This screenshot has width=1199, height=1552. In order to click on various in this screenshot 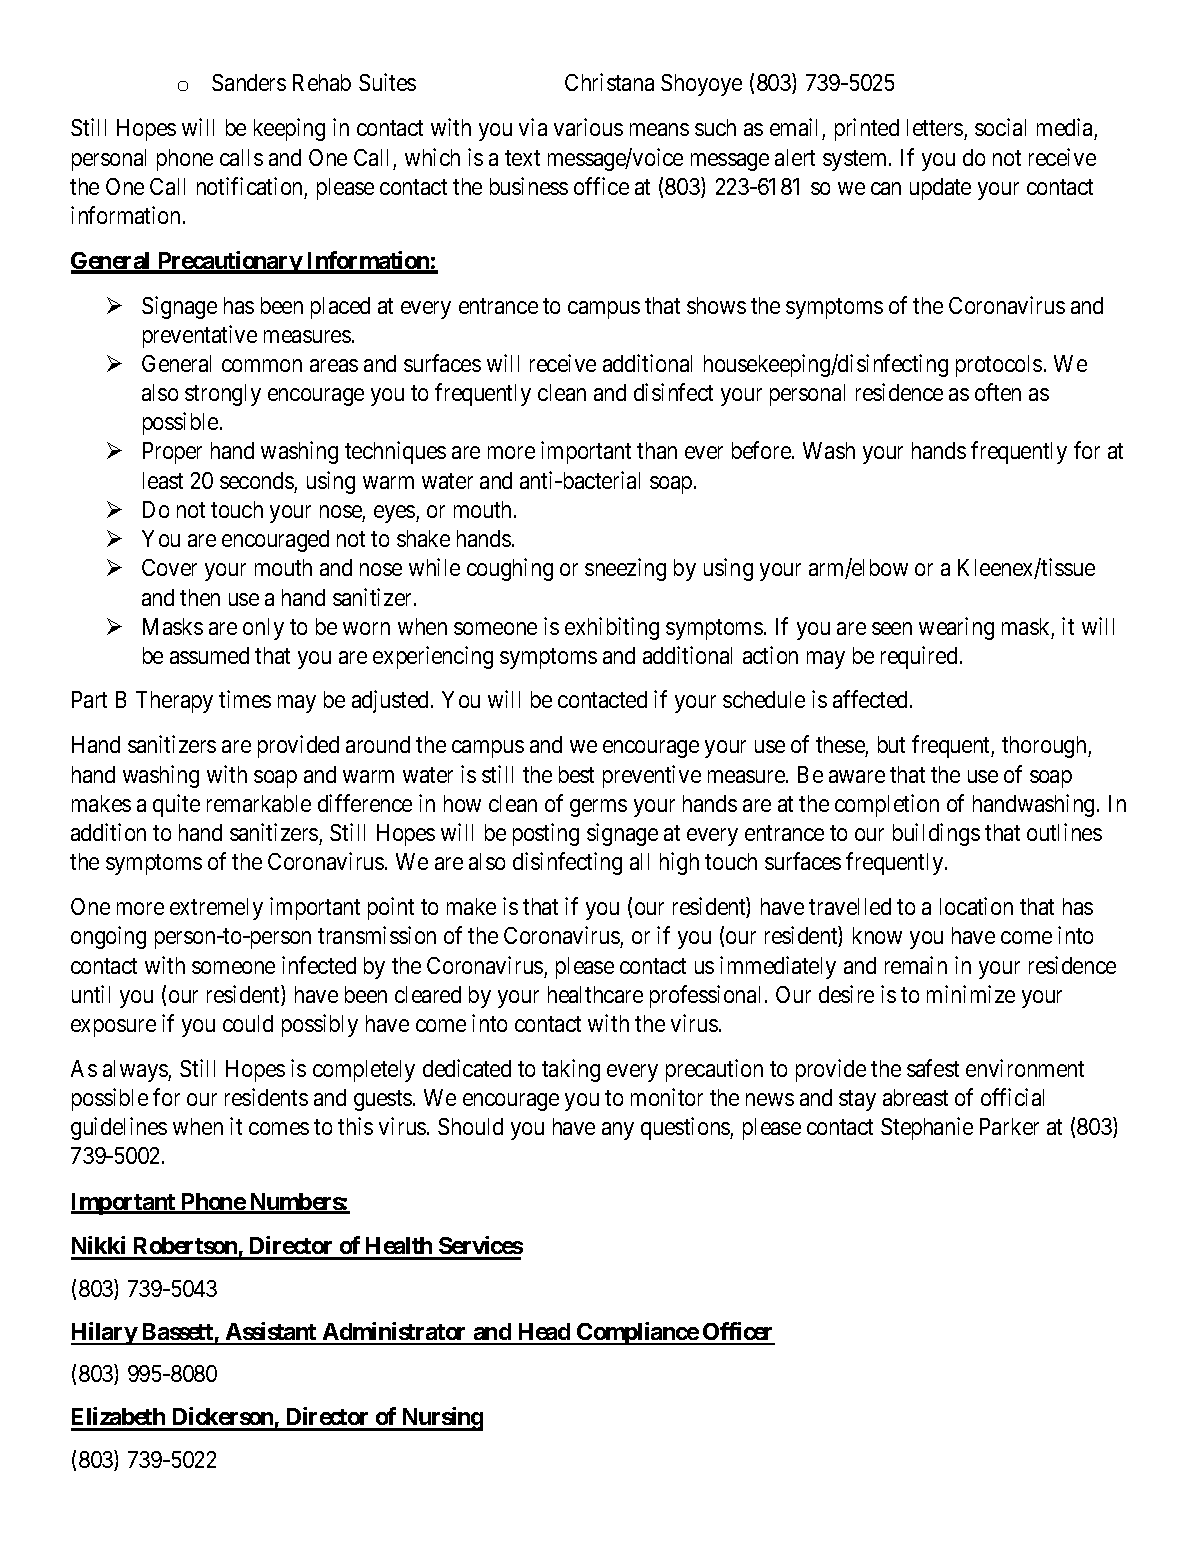, I will do `click(588, 127)`.
